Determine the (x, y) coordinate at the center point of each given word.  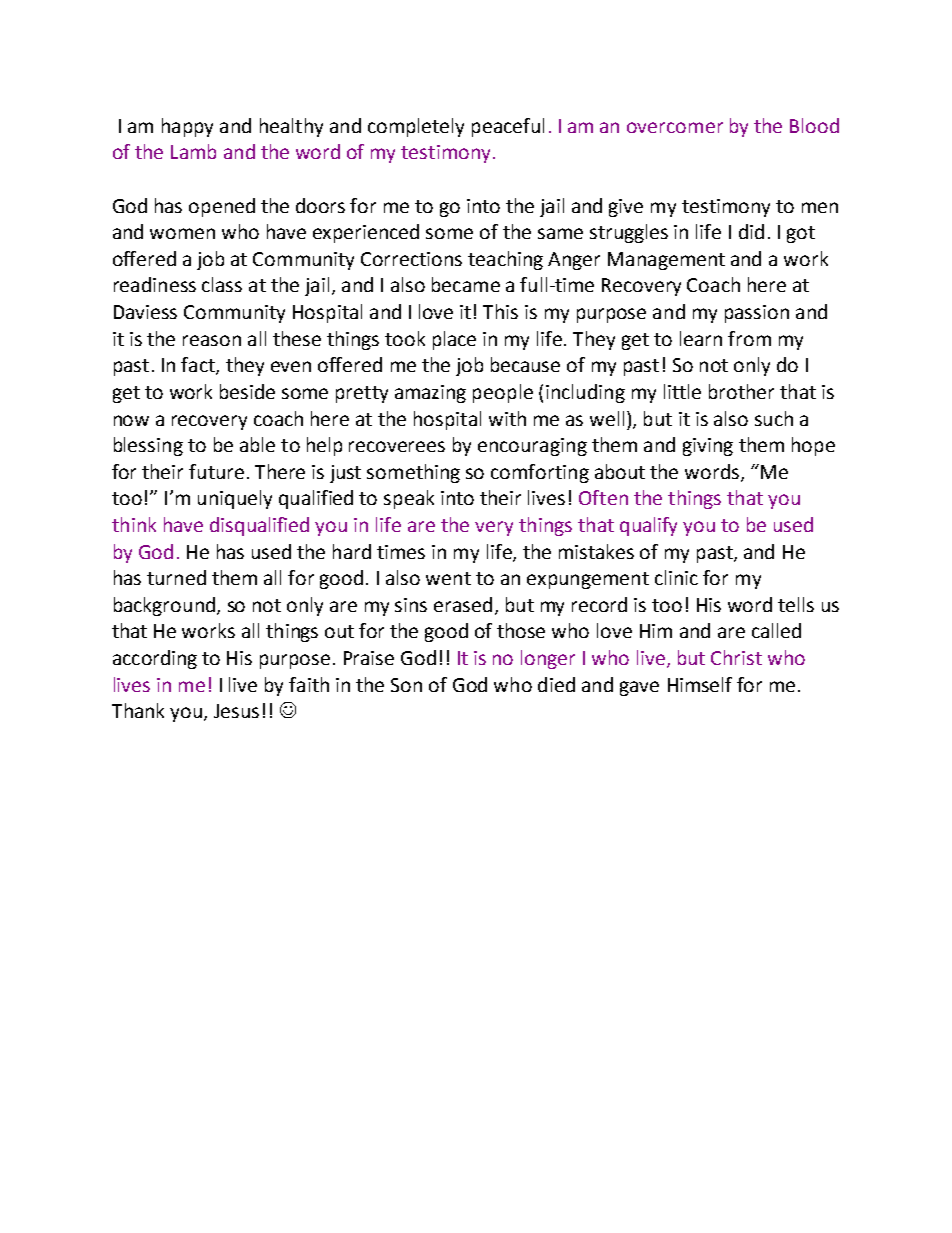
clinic (676, 577)
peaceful (508, 127)
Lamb (193, 151)
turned (176, 577)
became (466, 284)
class (222, 284)
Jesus (236, 711)
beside (247, 391)
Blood (814, 125)
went (448, 578)
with (507, 418)
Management (666, 261)
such (774, 418)
